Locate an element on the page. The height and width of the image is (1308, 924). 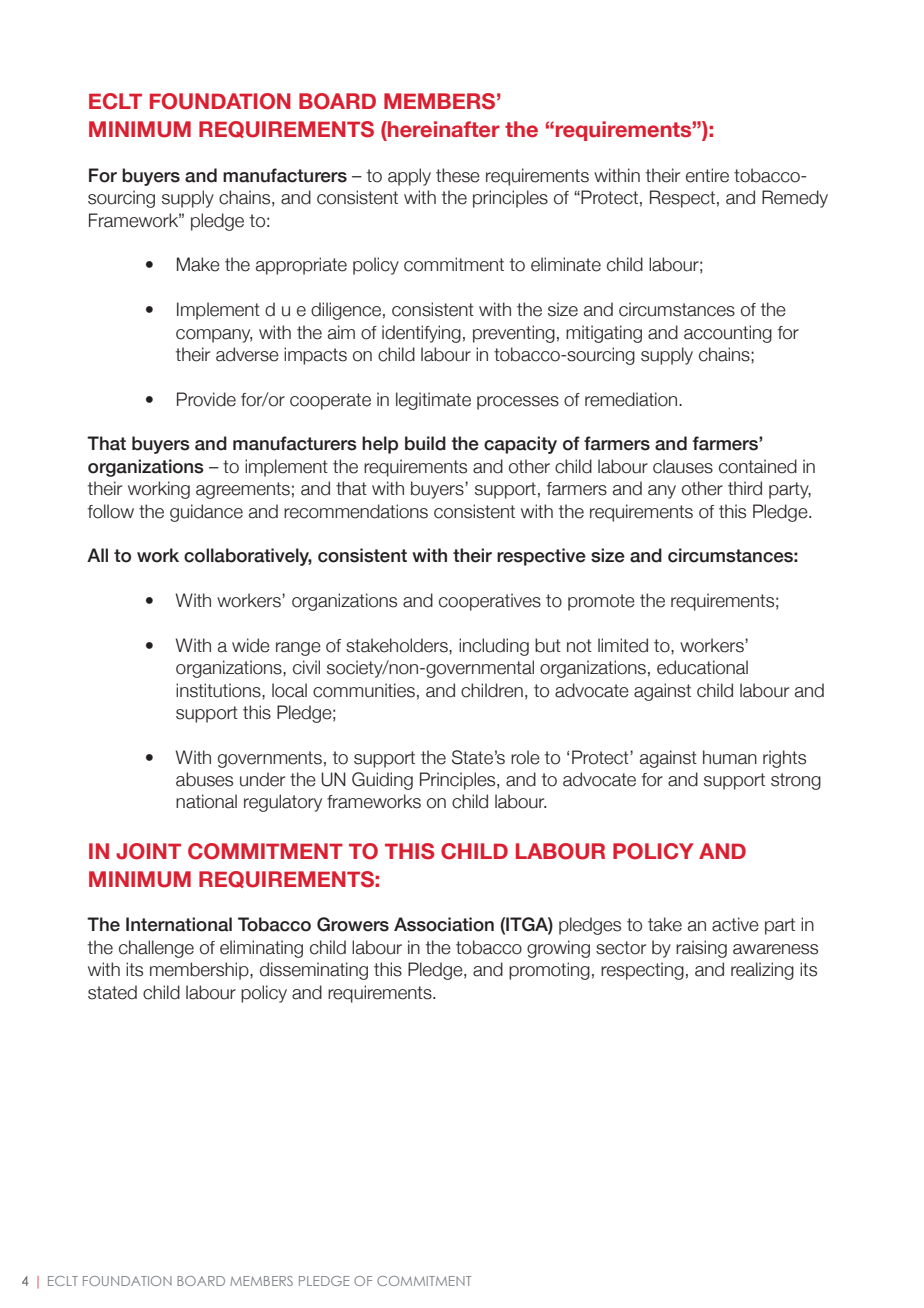
raising is located at coordinates (701, 949).
